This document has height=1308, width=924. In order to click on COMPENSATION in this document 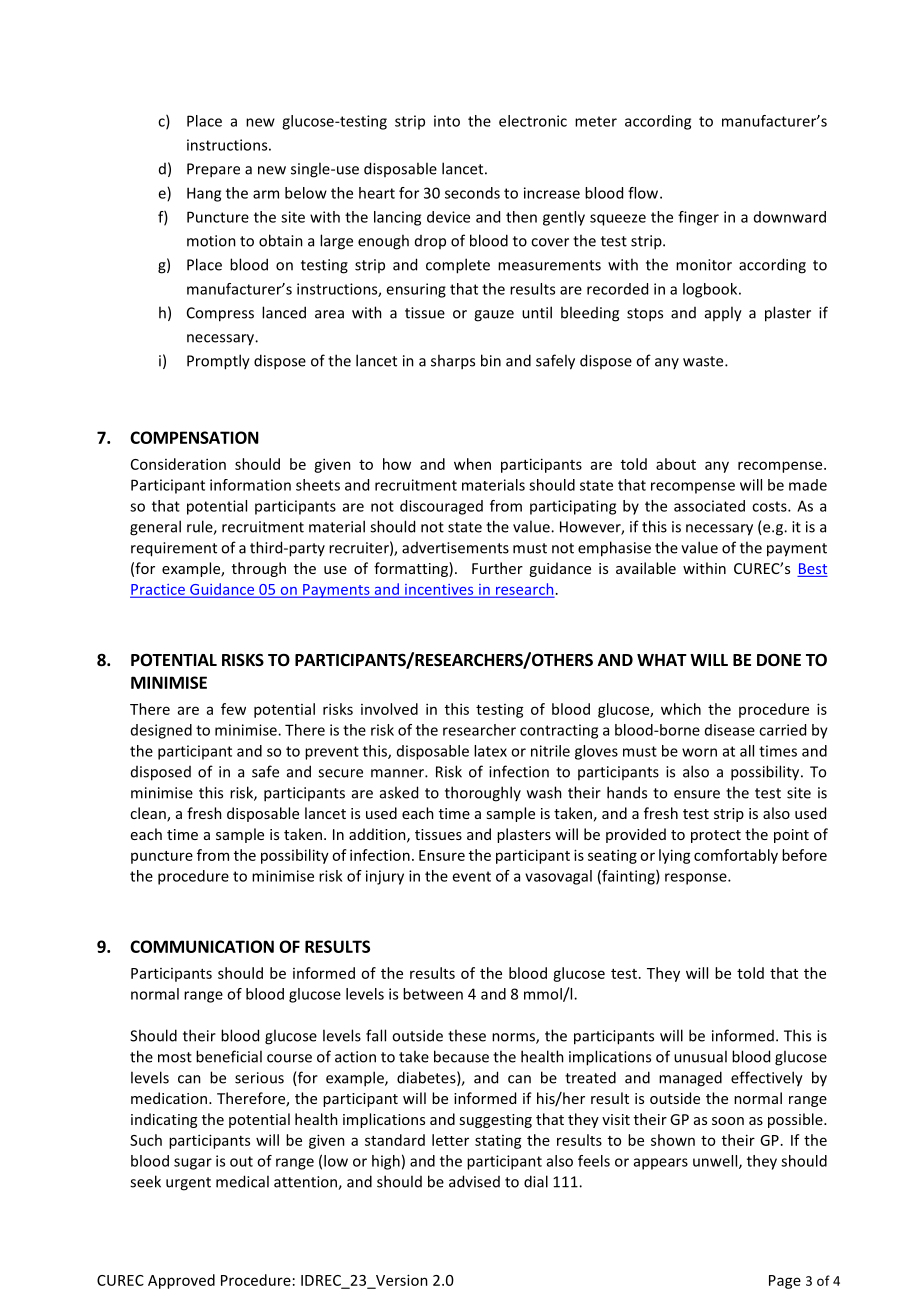, I will do `click(194, 437)`.
